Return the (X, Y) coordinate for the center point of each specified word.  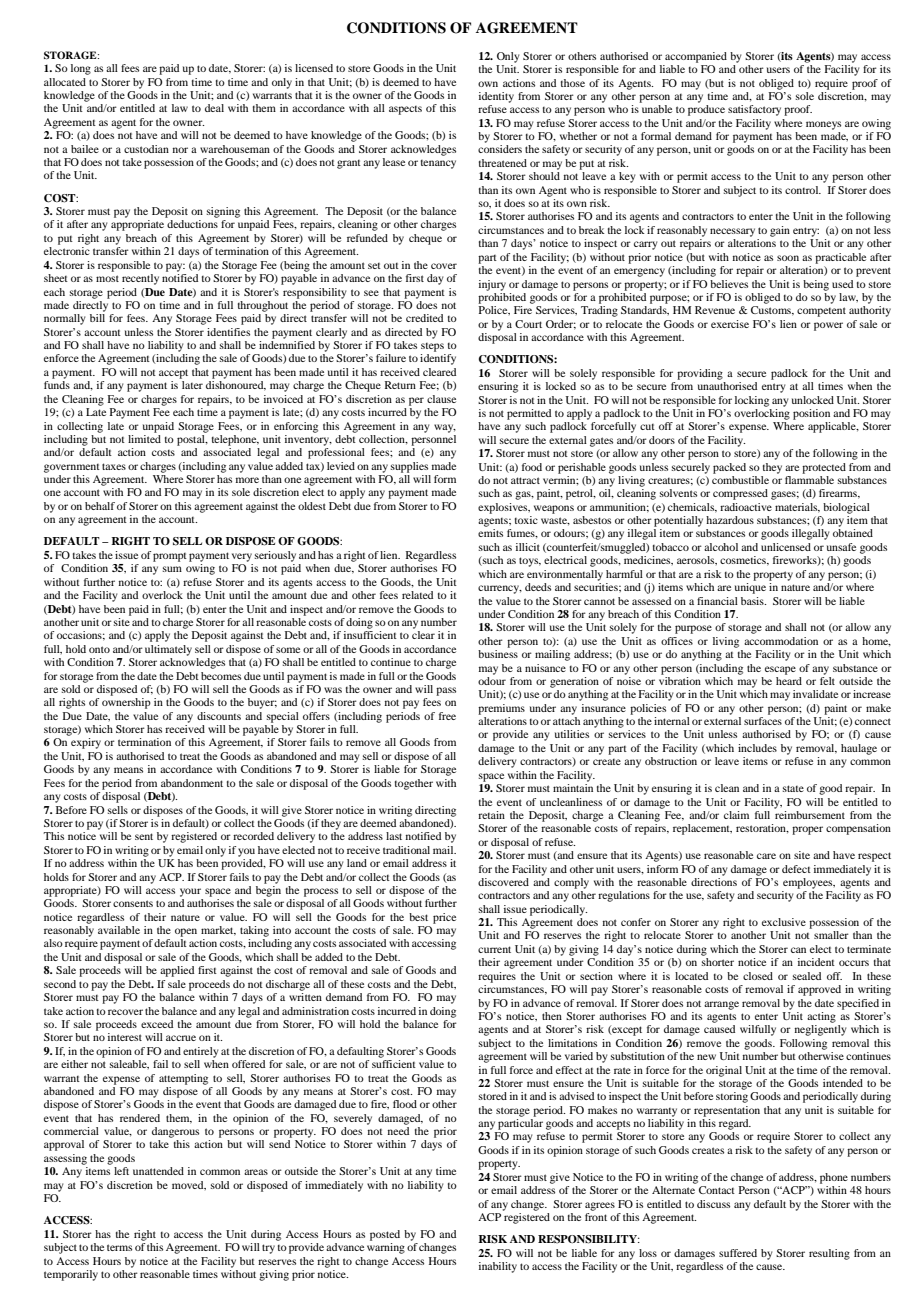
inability (498, 1267)
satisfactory (754, 110)
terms (119, 1247)
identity (496, 97)
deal (214, 108)
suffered (738, 1253)
